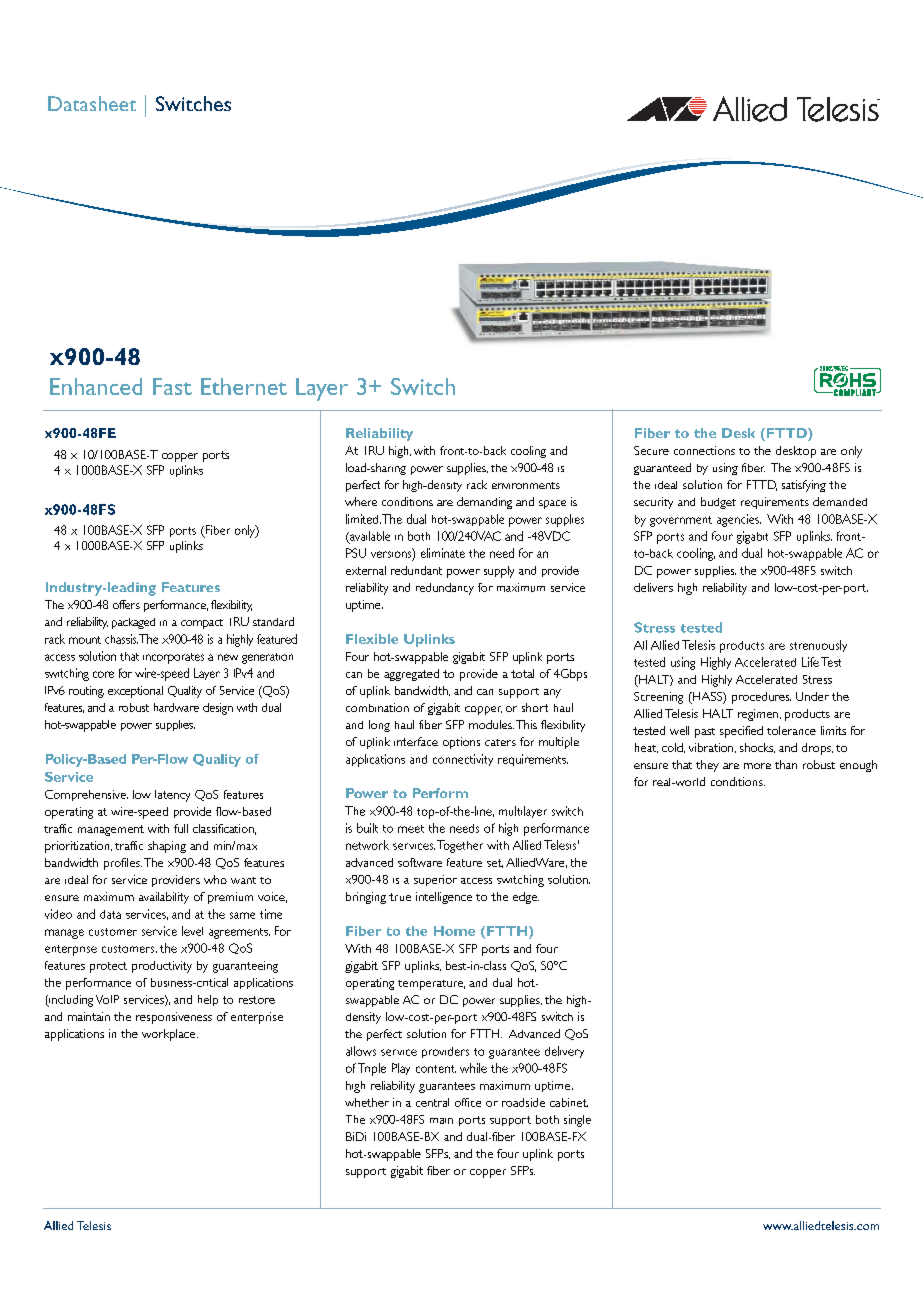 The image size is (924, 1308). Describe the element at coordinates (172, 796) in the document. I see `latency` at that location.
